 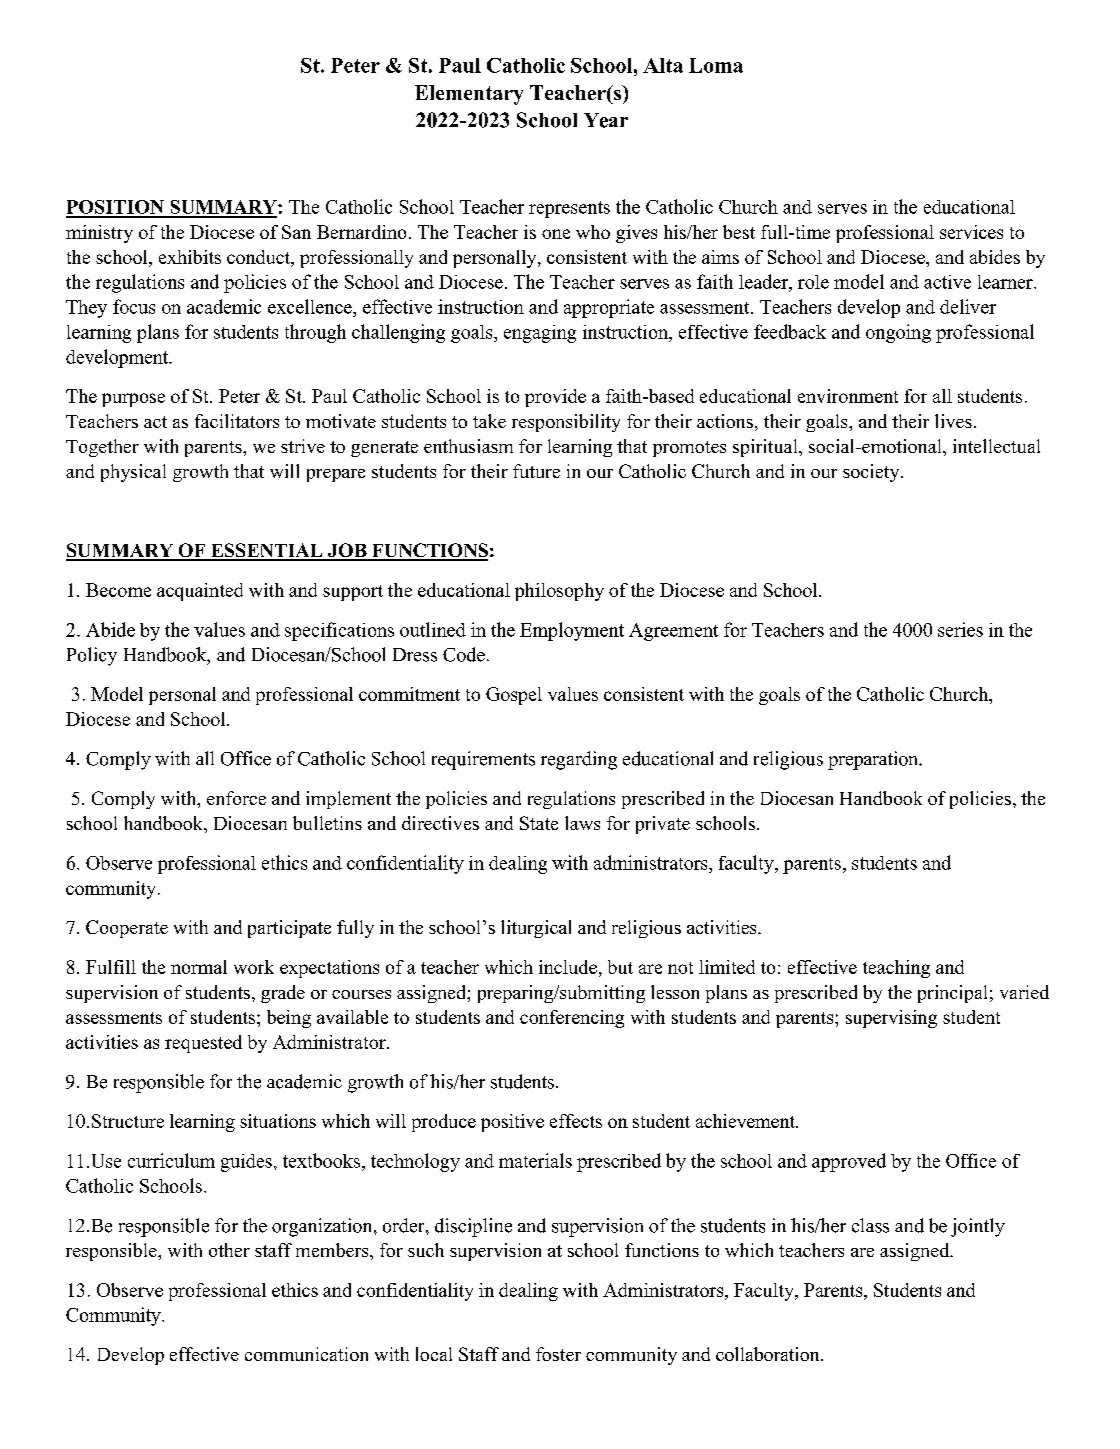 I want to click on other, so click(x=229, y=1250).
